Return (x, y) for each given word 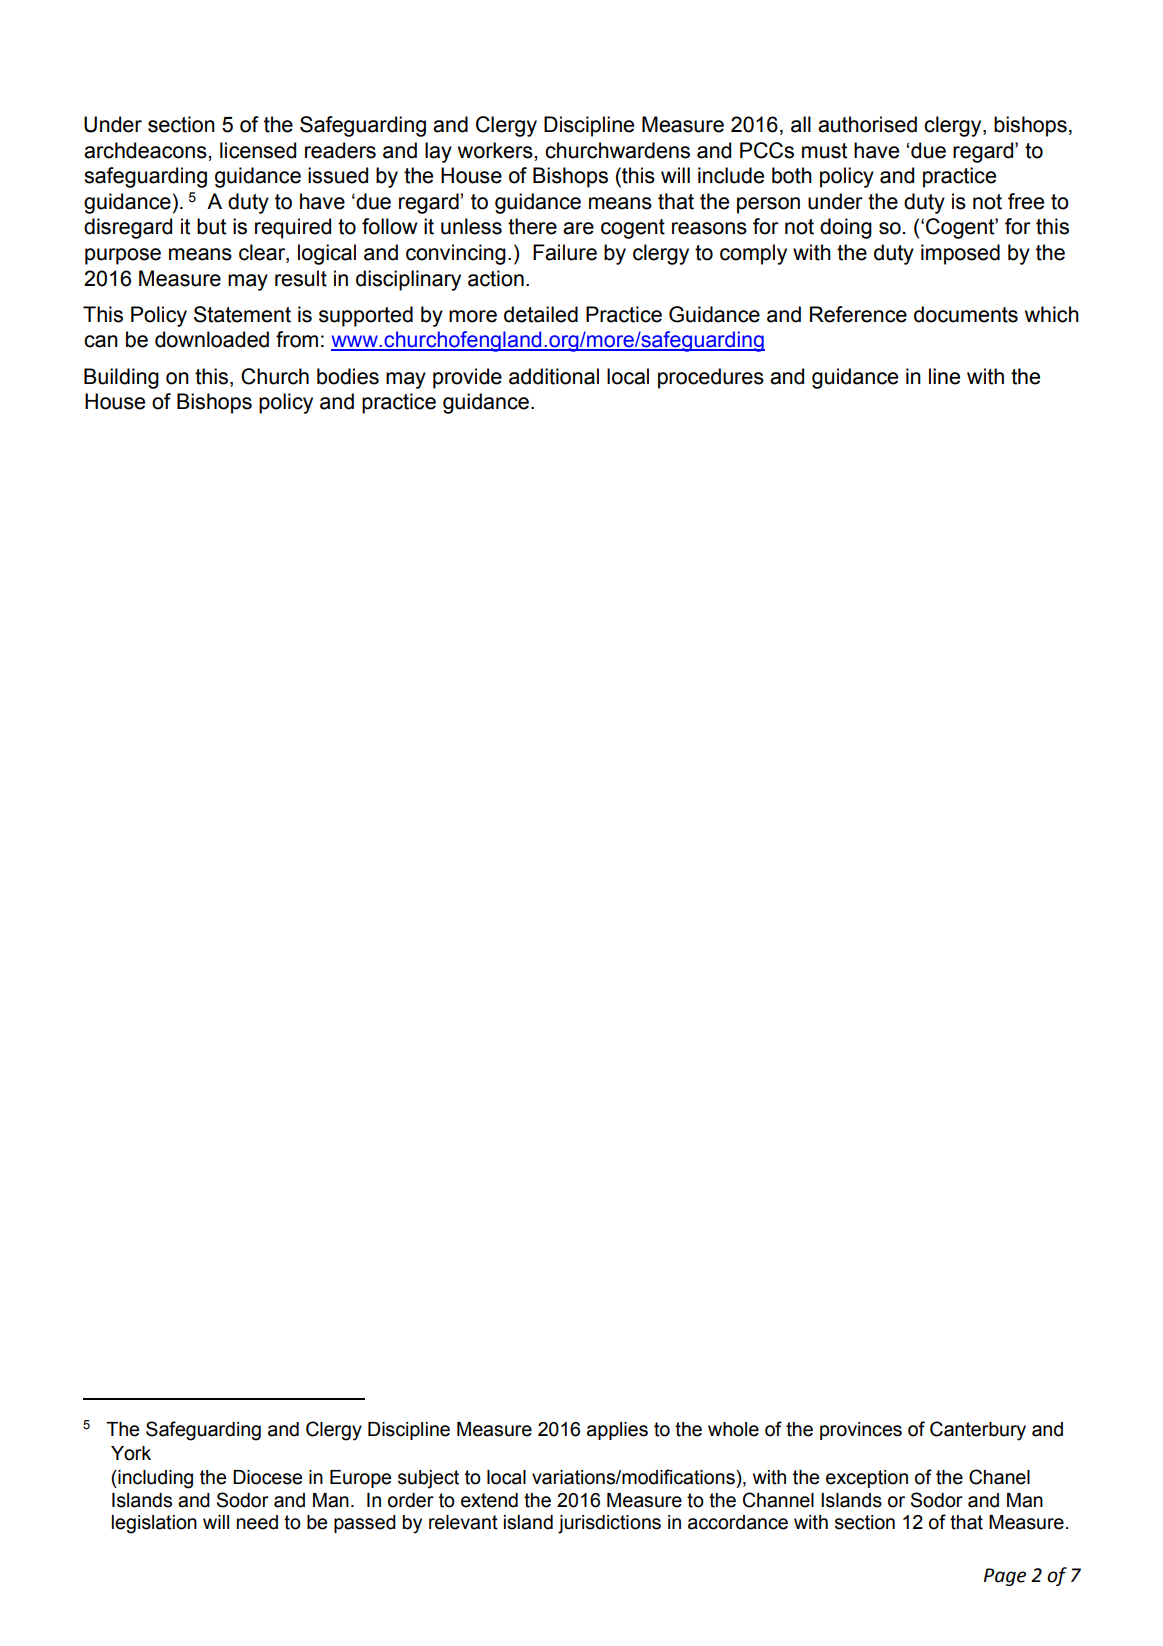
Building (121, 378)
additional (554, 376)
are (578, 228)
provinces (861, 1431)
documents (966, 314)
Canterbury (978, 1431)
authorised (867, 124)
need (257, 1522)
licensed (258, 150)
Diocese (267, 1477)
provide (467, 378)
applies (617, 1431)
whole (733, 1429)
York (131, 1453)
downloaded (212, 339)
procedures (711, 378)
